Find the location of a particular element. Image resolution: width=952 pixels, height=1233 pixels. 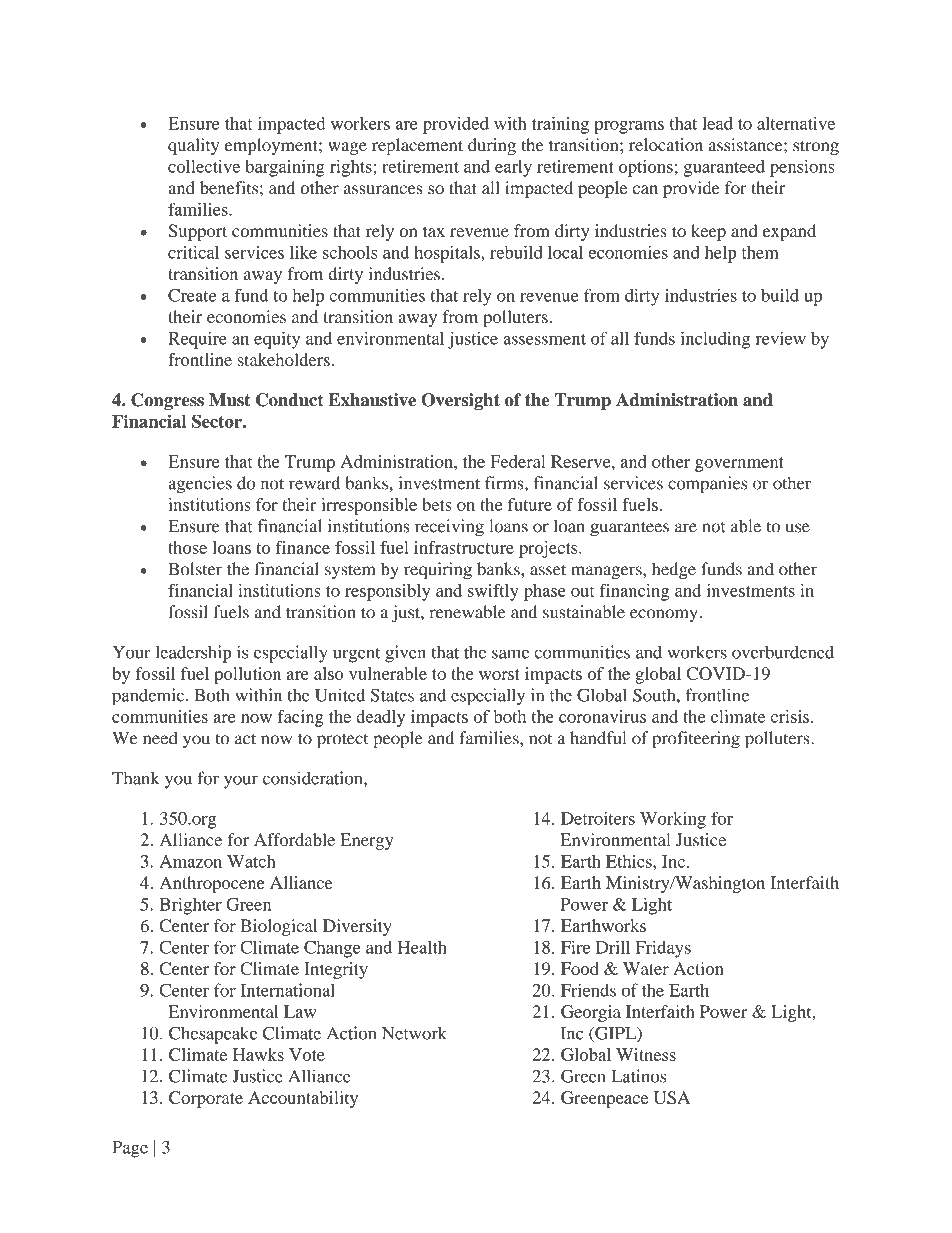

Energy is located at coordinates (366, 841).
